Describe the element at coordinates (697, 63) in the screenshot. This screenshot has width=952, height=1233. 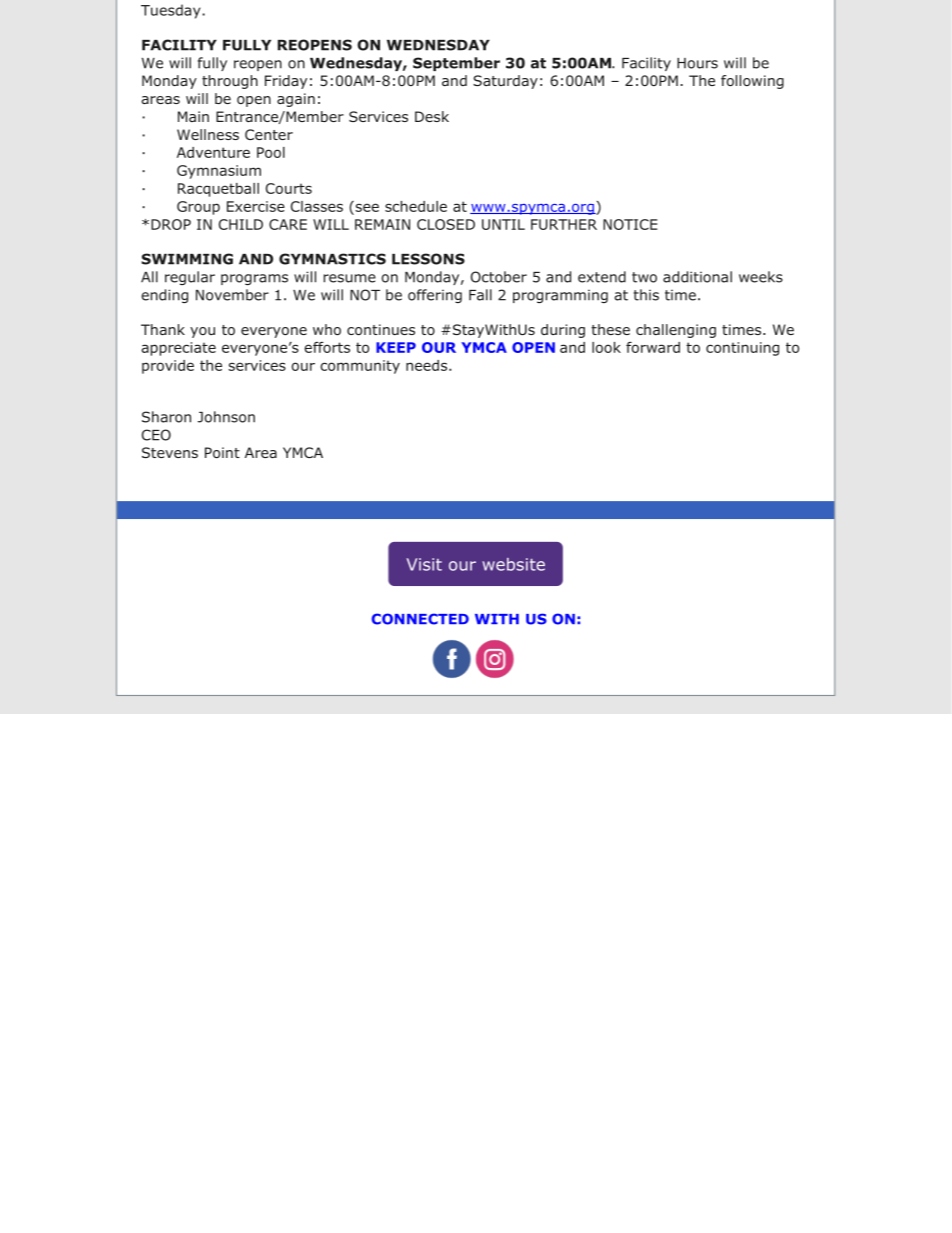
I see `Hours` at that location.
